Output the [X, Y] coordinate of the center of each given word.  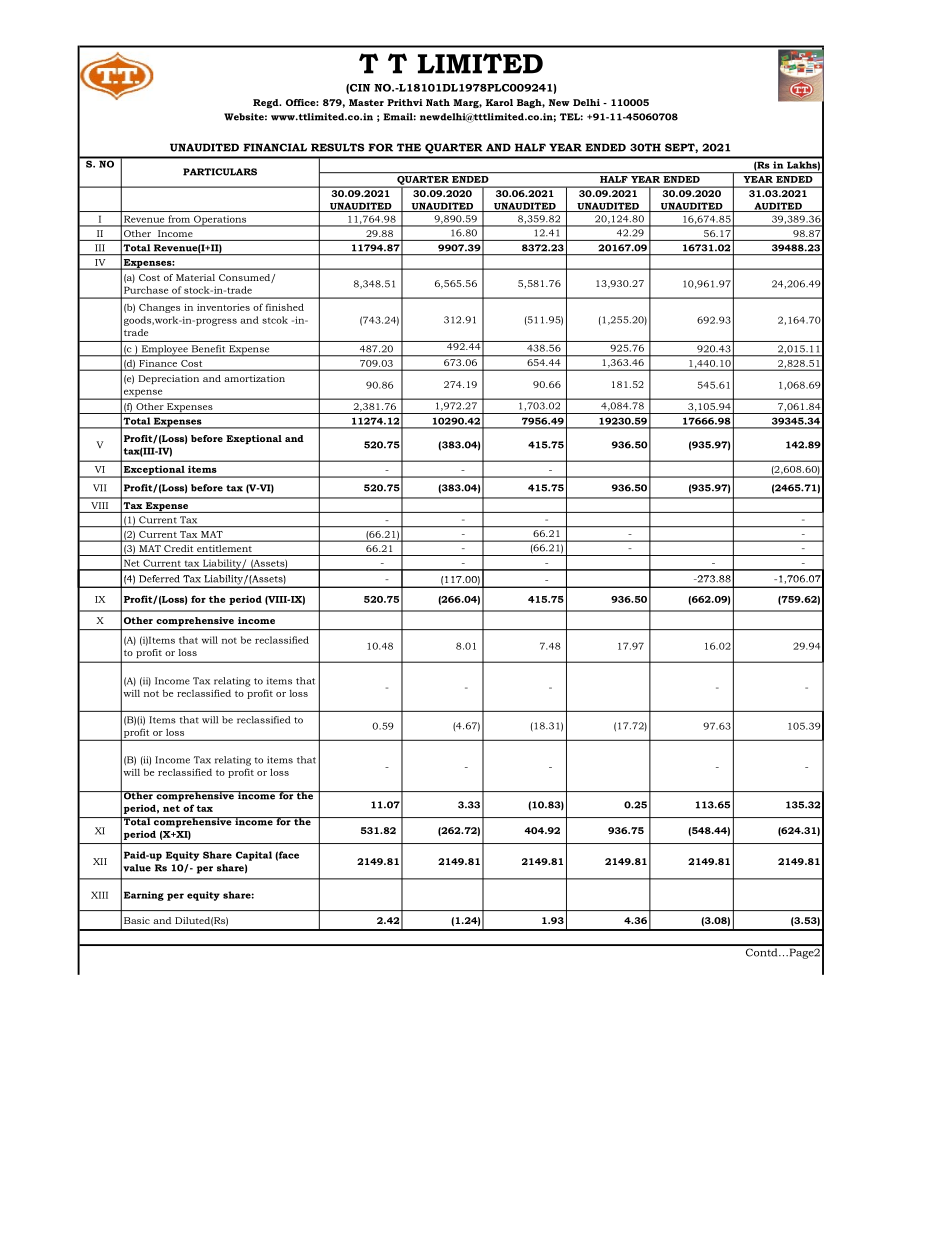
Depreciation [168, 379]
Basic [137, 920]
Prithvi [405, 102]
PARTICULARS [220, 172]
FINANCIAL [275, 147]
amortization [254, 378]
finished [284, 307]
